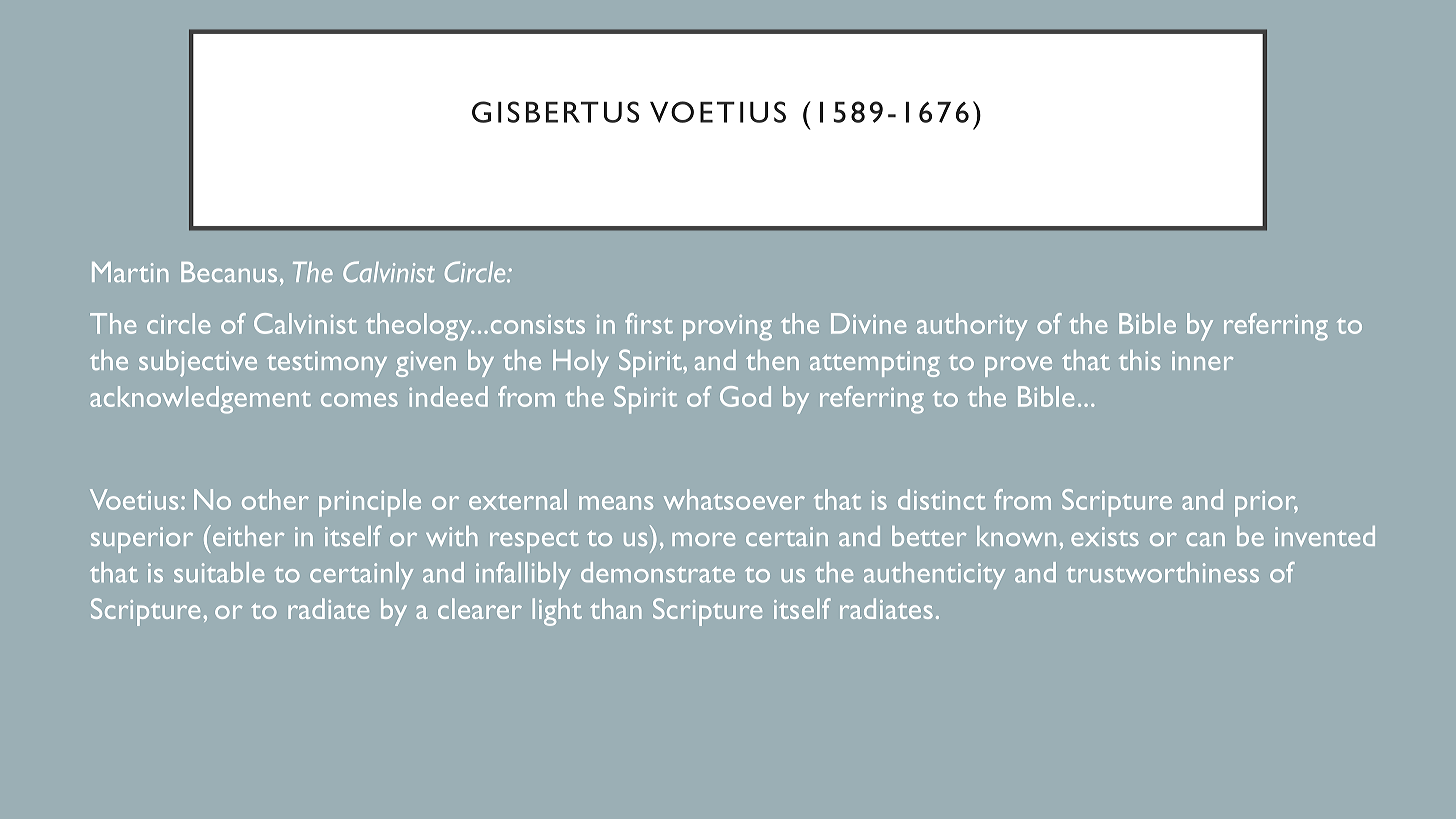 Image resolution: width=1456 pixels, height=819 pixels. I want to click on trustworthiness, so click(1163, 572).
